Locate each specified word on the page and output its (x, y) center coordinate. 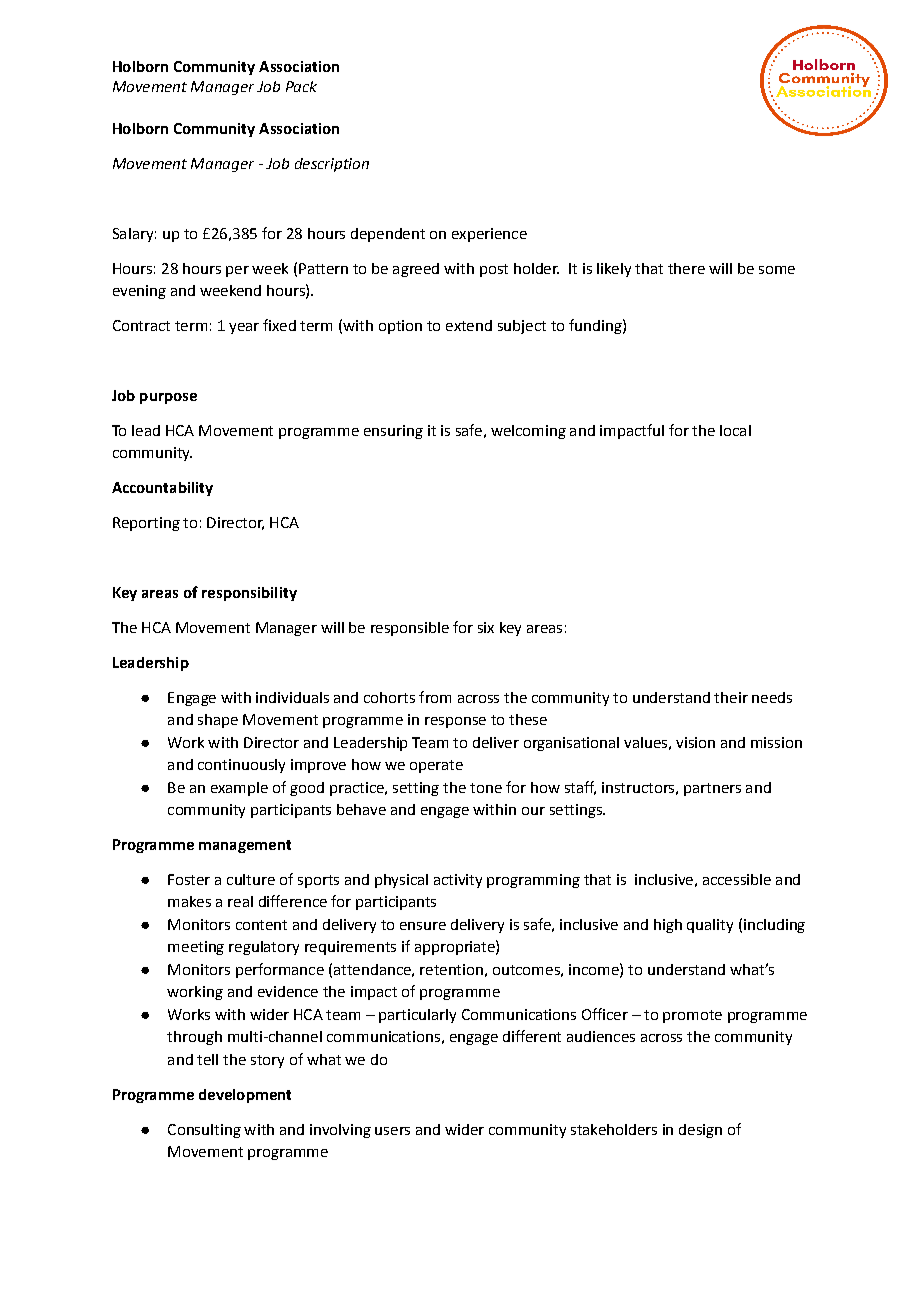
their (731, 697)
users (392, 1131)
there (686, 268)
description (332, 165)
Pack (301, 86)
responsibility (249, 594)
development (245, 1096)
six (486, 627)
